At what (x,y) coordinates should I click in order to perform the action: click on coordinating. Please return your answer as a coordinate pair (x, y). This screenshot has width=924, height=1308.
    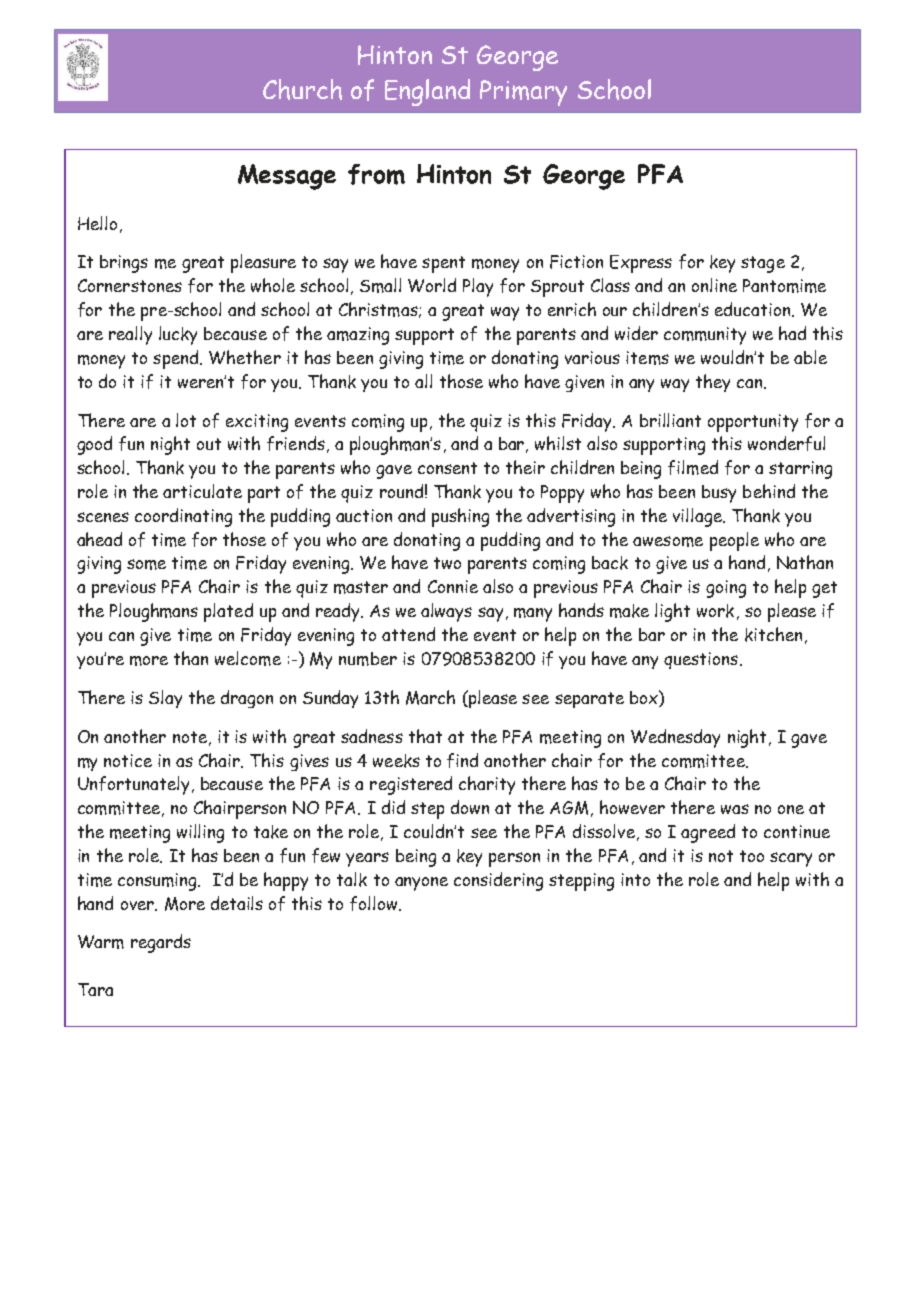
    Looking at the image, I should click on (183, 517).
